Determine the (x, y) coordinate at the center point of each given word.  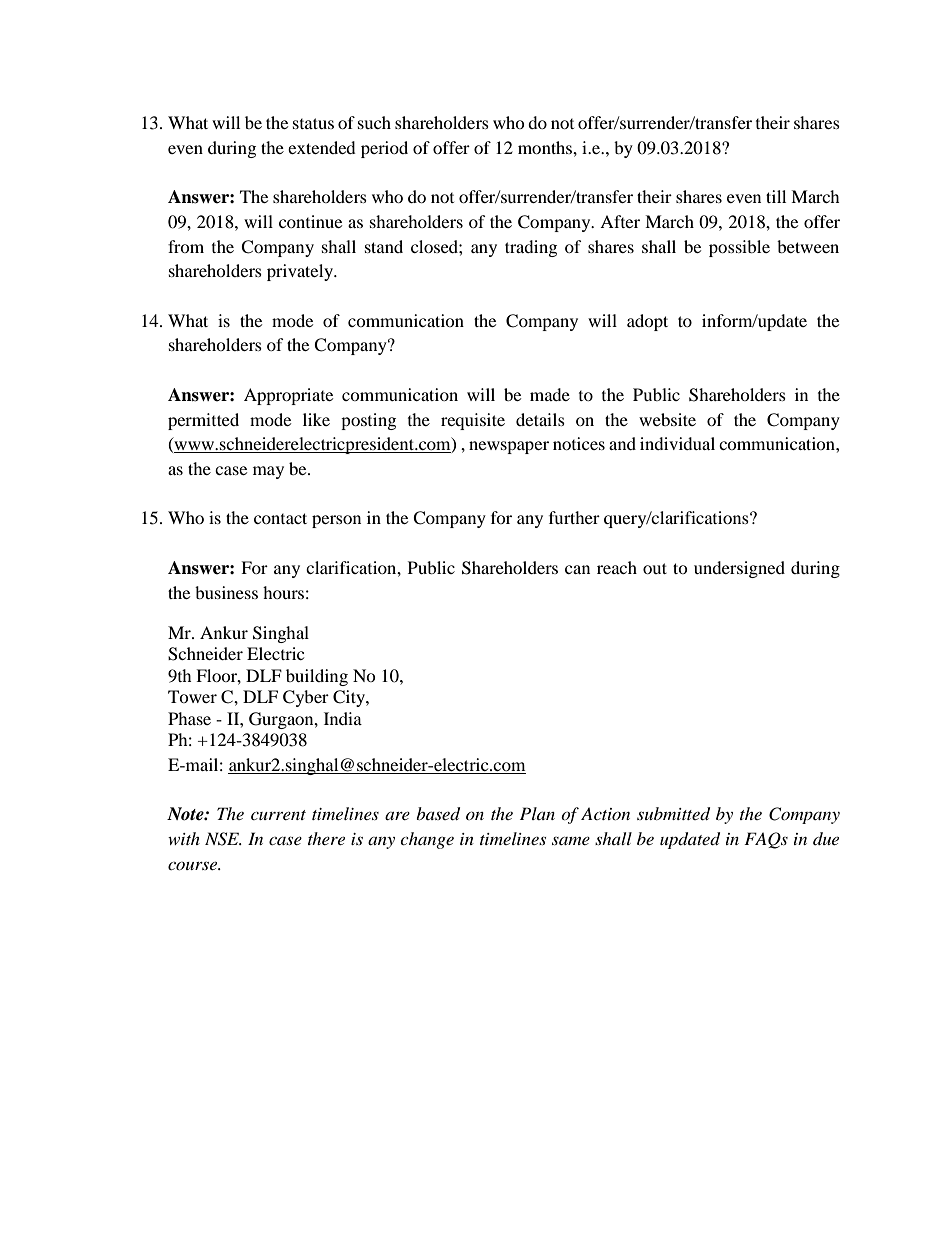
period (384, 149)
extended (322, 147)
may (268, 472)
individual (677, 443)
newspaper (509, 447)
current (278, 815)
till (776, 196)
